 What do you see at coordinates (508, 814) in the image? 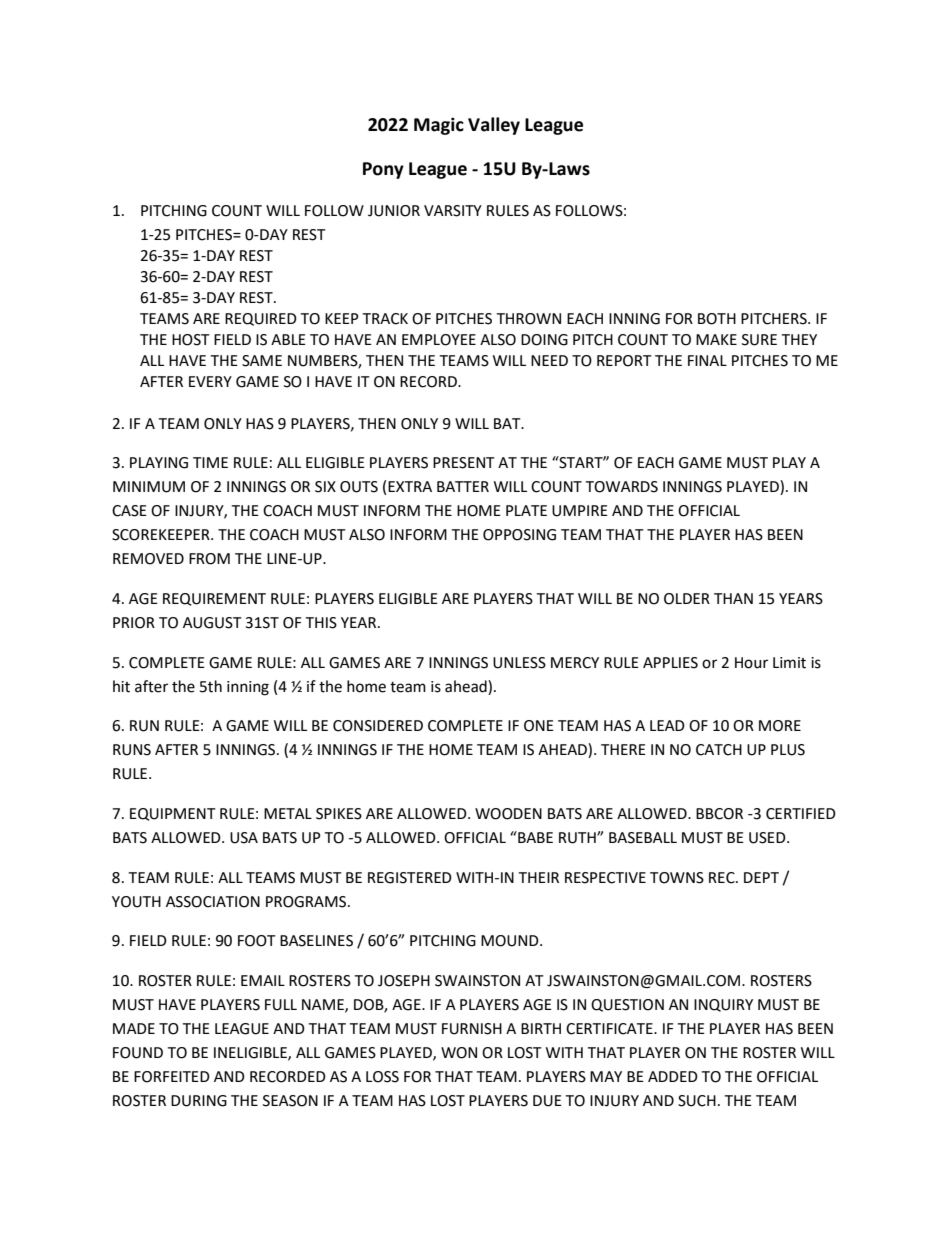
I see `WOODEN` at bounding box center [508, 814].
